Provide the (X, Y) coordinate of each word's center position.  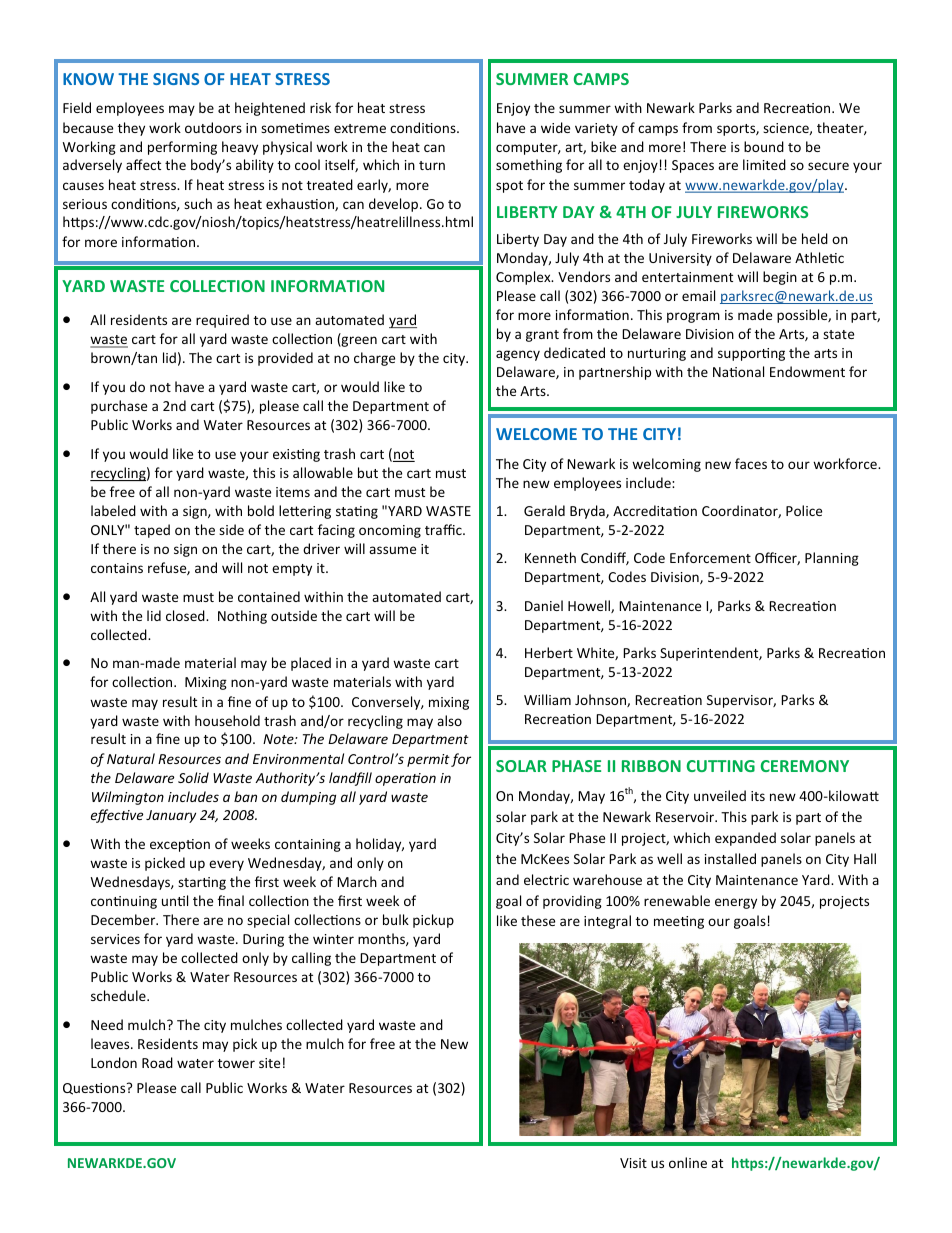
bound (764, 146)
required (222, 321)
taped (152, 531)
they (131, 129)
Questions (95, 1089)
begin (780, 278)
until (175, 900)
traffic (444, 529)
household (227, 720)
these (538, 920)
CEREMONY (805, 766)
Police (804, 510)
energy (736, 903)
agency (518, 355)
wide (555, 127)
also (449, 720)
